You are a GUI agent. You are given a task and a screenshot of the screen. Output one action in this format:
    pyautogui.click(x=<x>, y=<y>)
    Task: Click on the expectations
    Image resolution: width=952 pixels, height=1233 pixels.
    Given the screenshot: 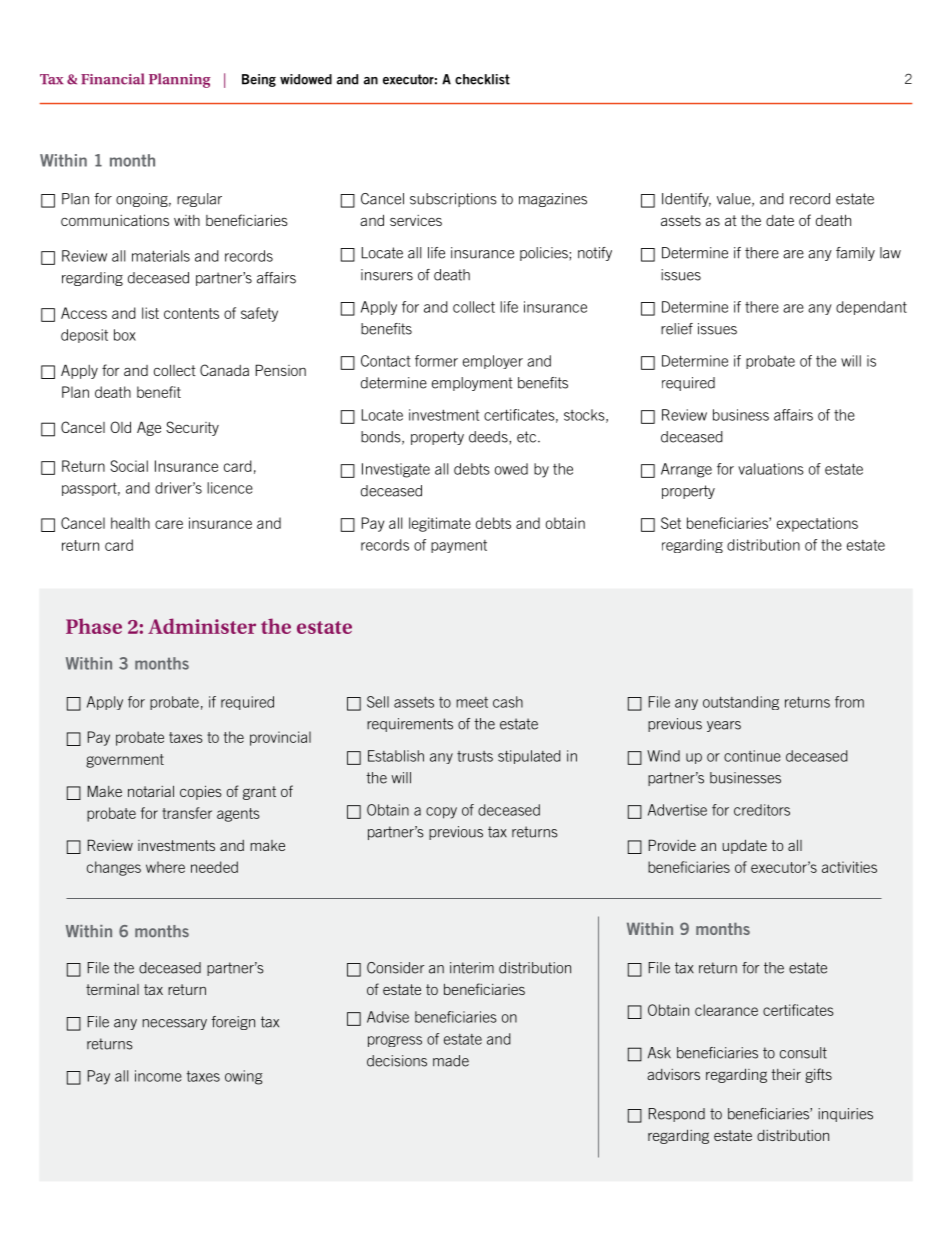 What is the action you would take?
    pyautogui.click(x=817, y=524)
